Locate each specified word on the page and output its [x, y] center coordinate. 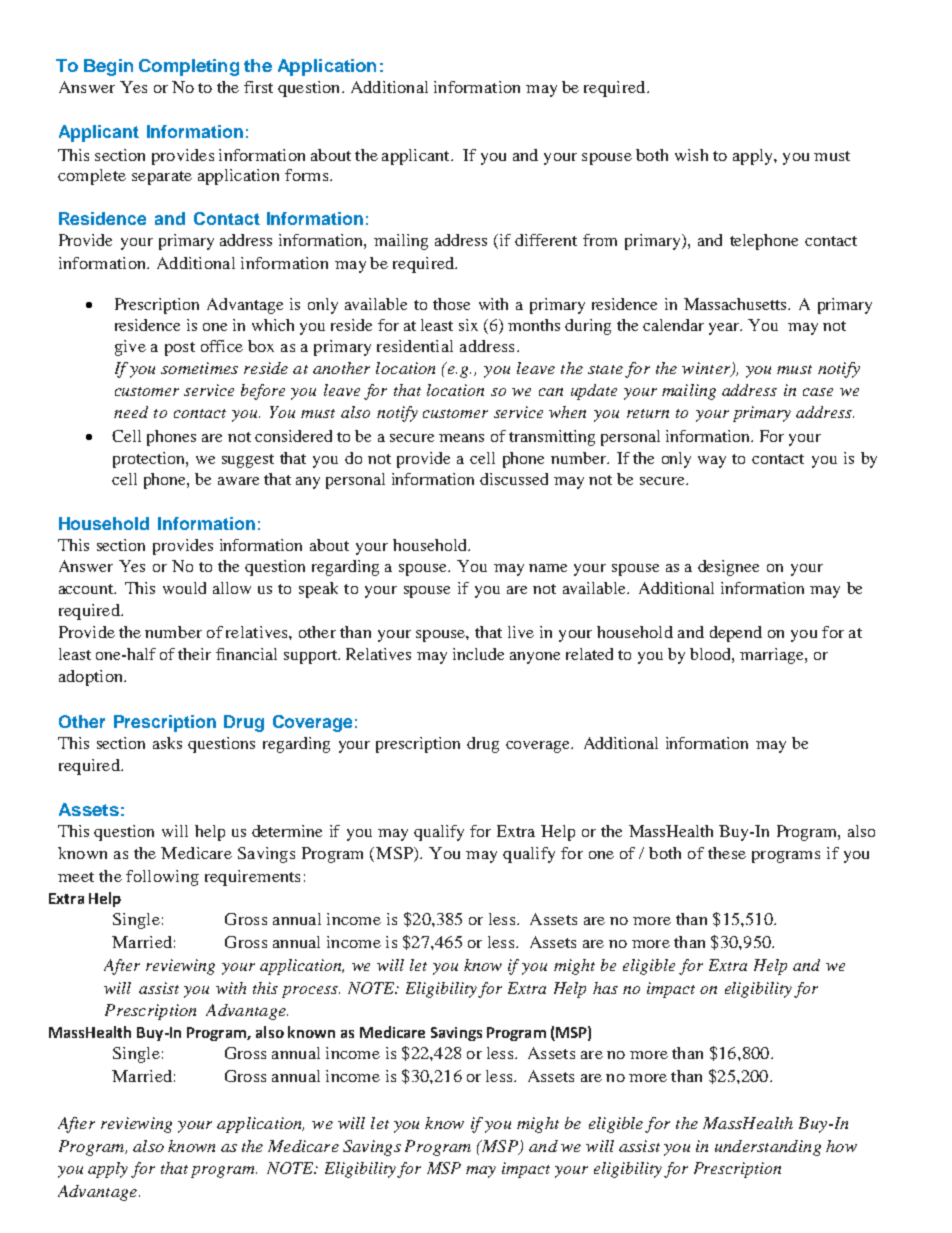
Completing [189, 67]
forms [308, 175]
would [184, 588]
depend [736, 634]
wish [691, 155]
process [311, 992]
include [478, 654]
